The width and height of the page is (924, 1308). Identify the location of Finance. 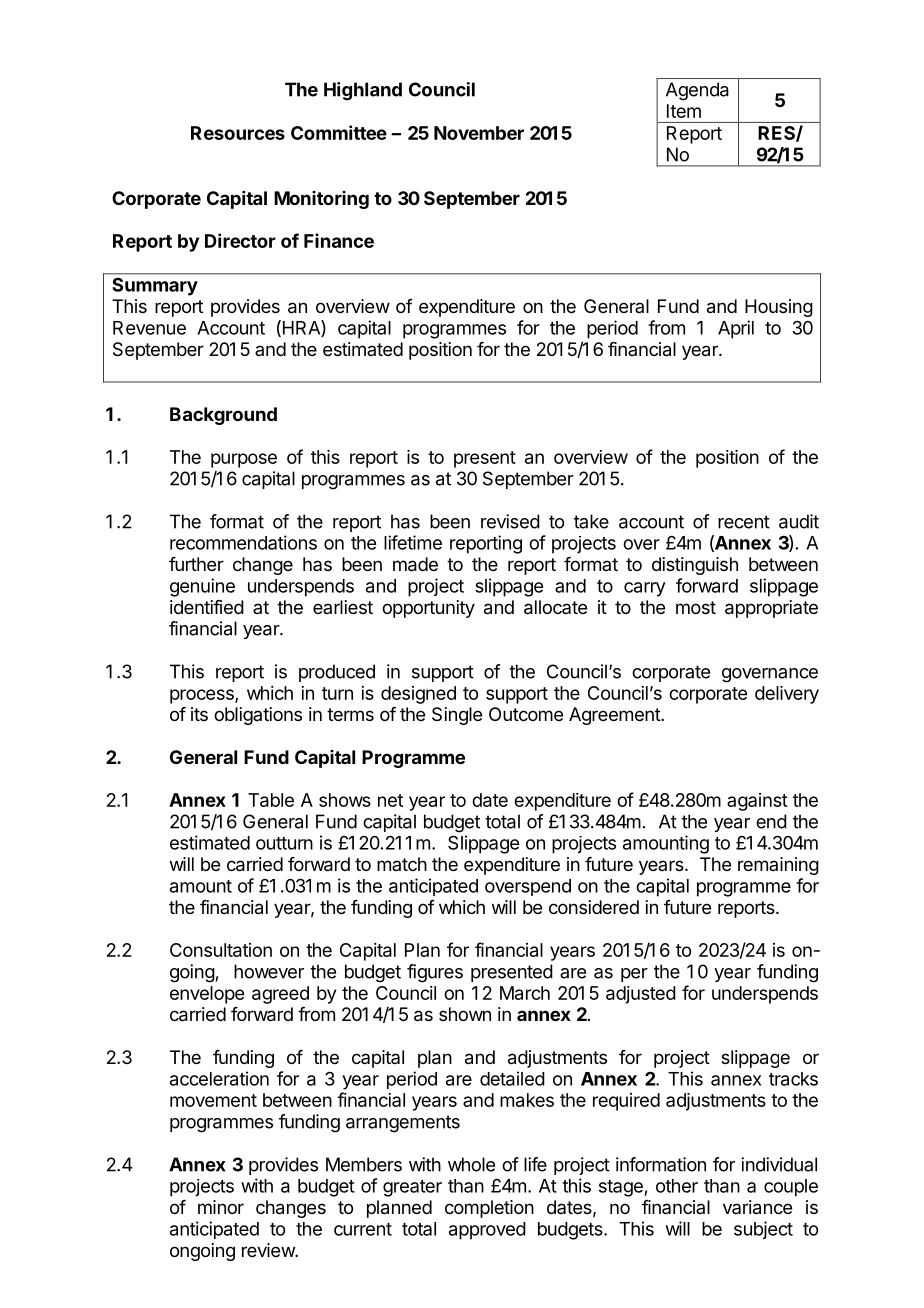
(339, 240).
